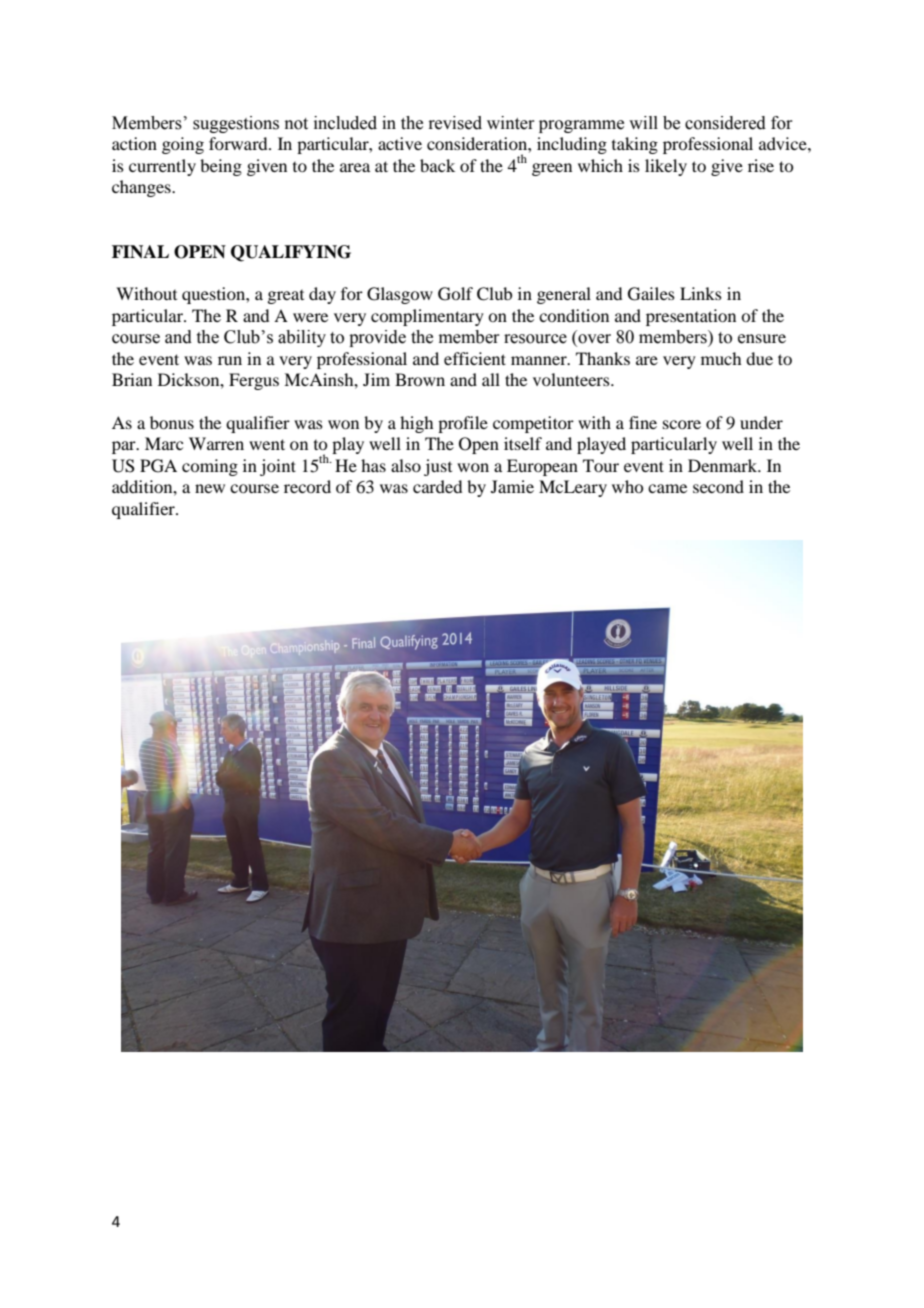 The width and height of the screenshot is (924, 1308). Describe the element at coordinates (140, 252) in the screenshot. I see `FINAL` at that location.
